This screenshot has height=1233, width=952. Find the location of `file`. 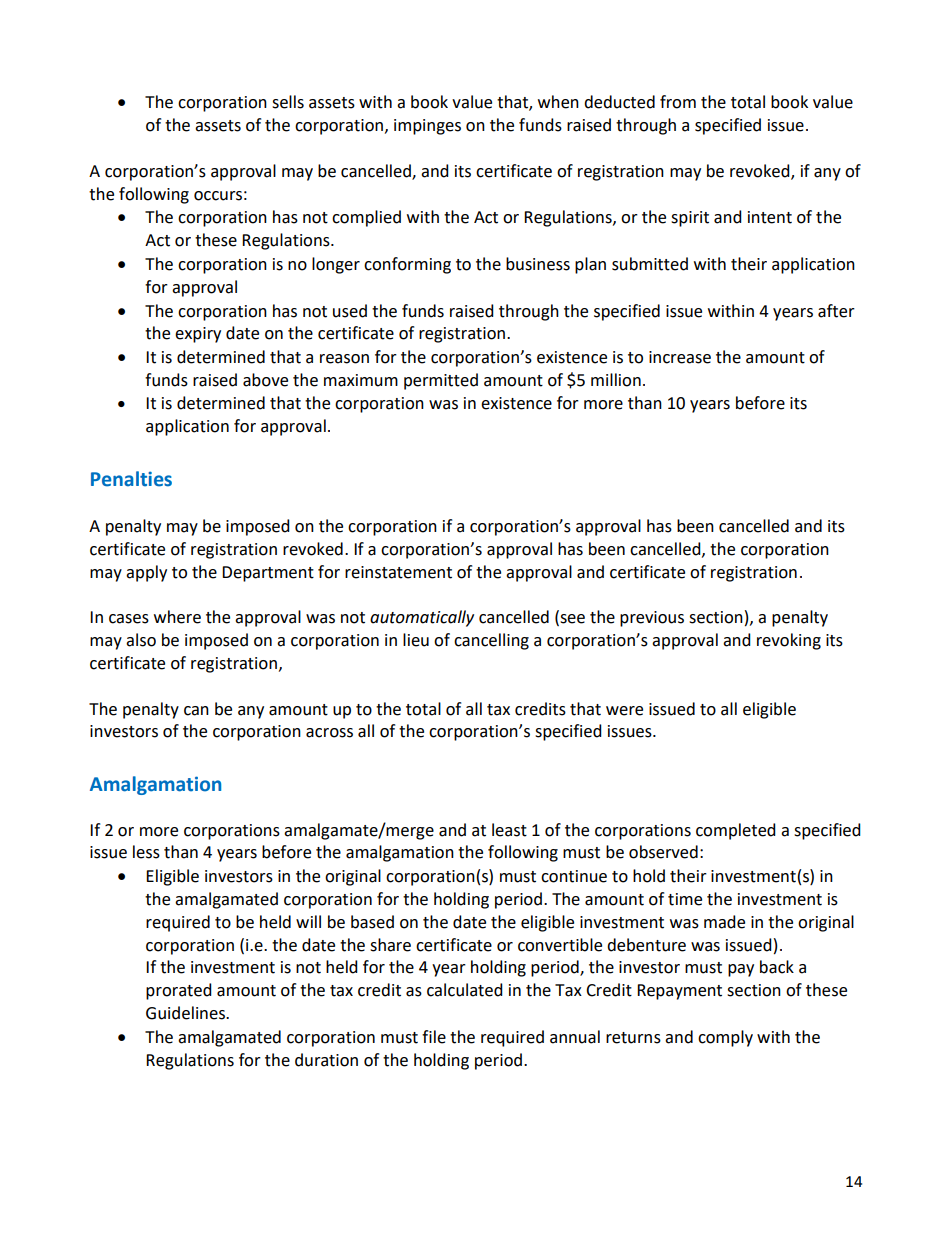

file is located at coordinates (434, 1037).
